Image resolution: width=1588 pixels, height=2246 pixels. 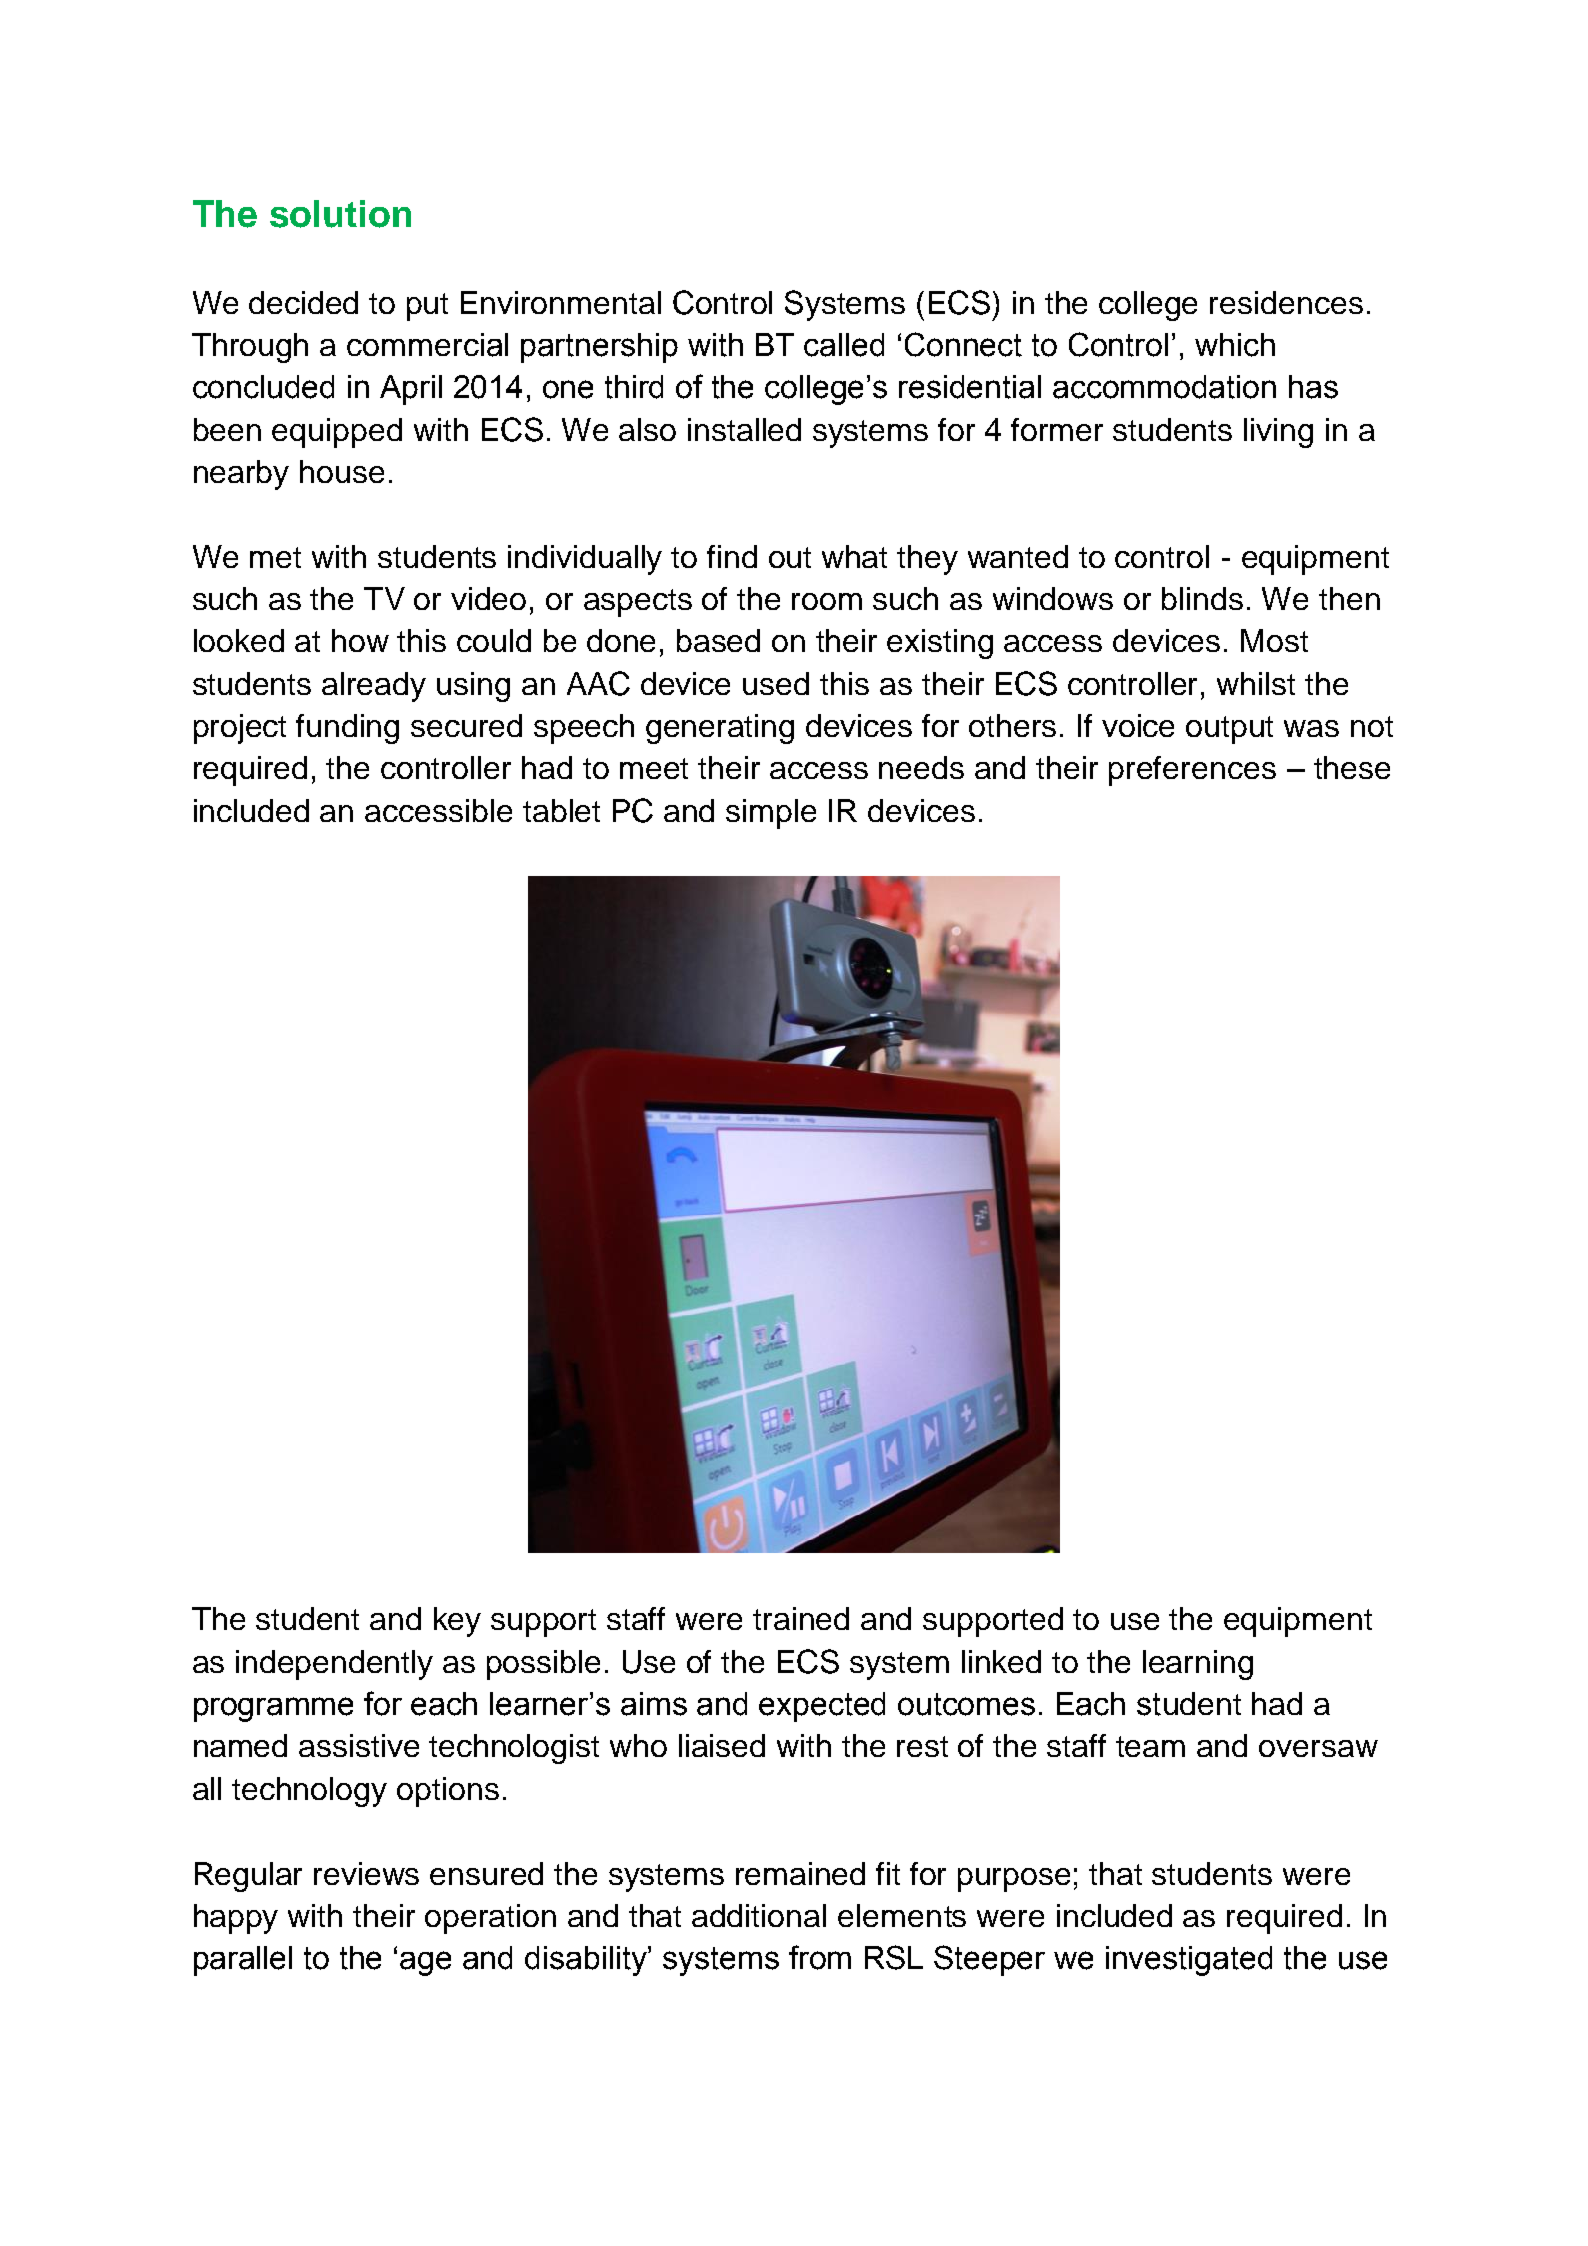 What do you see at coordinates (844, 345) in the screenshot?
I see `called` at bounding box center [844, 345].
